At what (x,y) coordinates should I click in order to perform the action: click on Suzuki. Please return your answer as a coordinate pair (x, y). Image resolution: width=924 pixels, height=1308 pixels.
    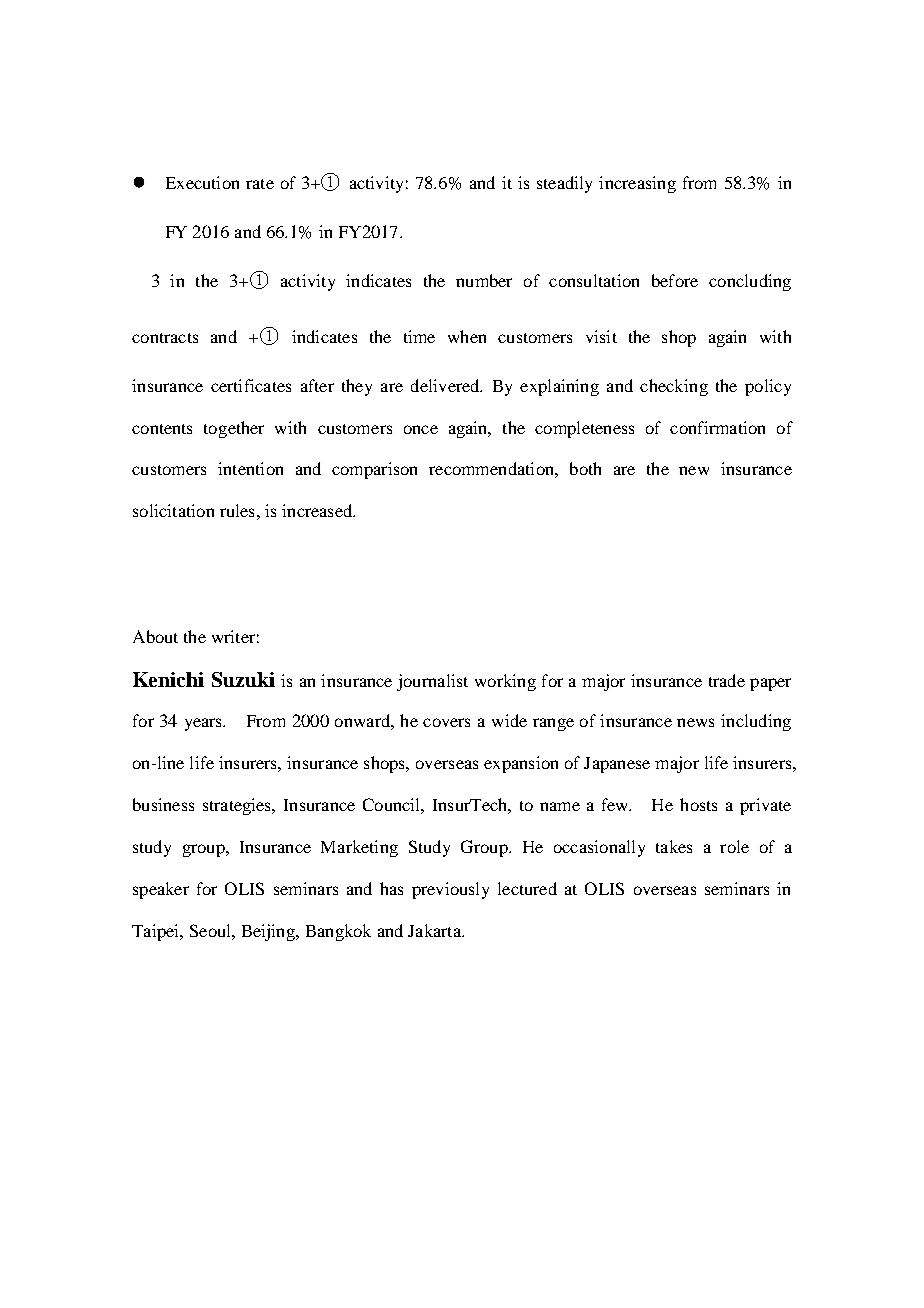
    Looking at the image, I should click on (243, 679).
